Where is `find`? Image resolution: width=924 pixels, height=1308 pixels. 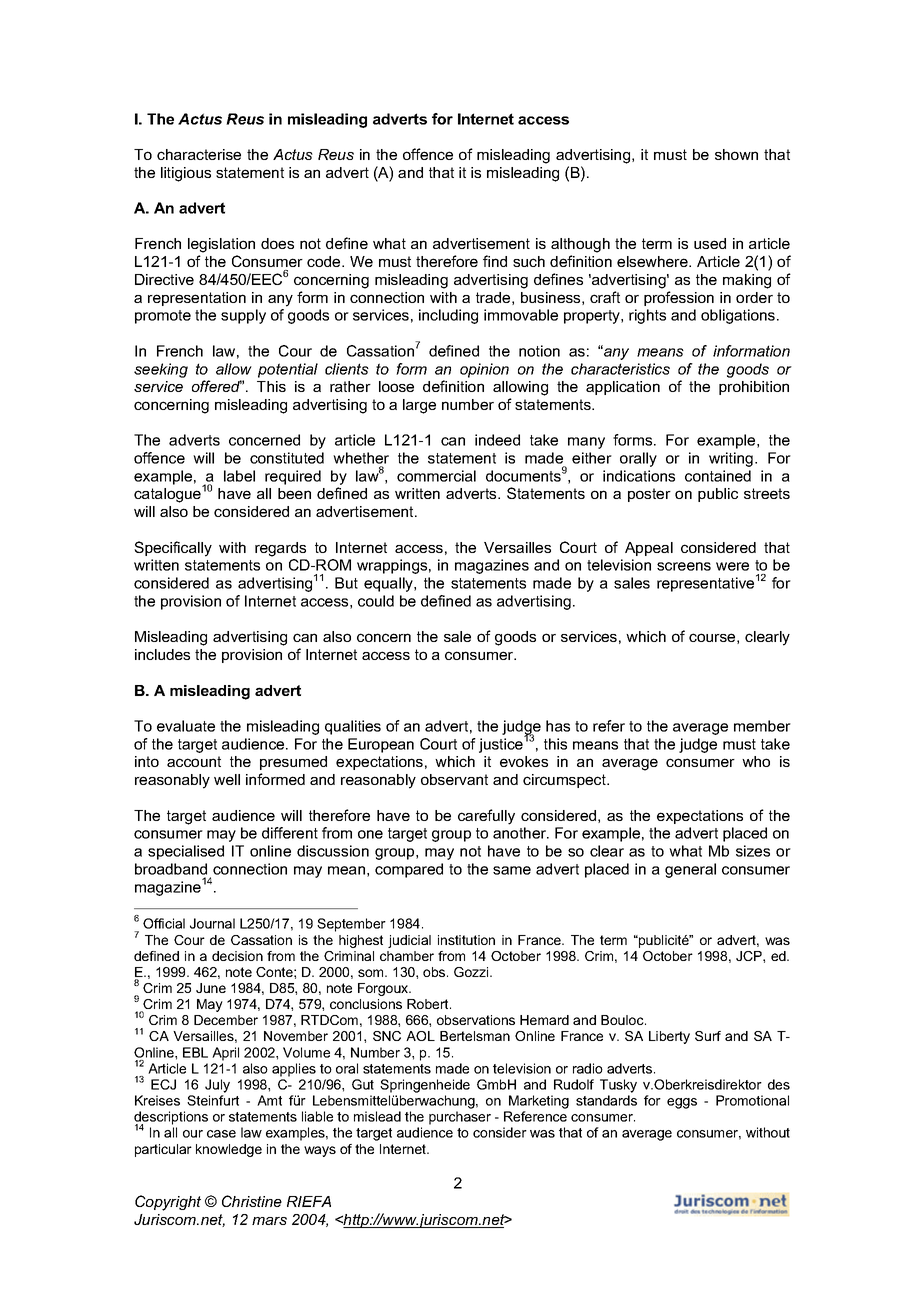 find is located at coordinates (495, 261).
